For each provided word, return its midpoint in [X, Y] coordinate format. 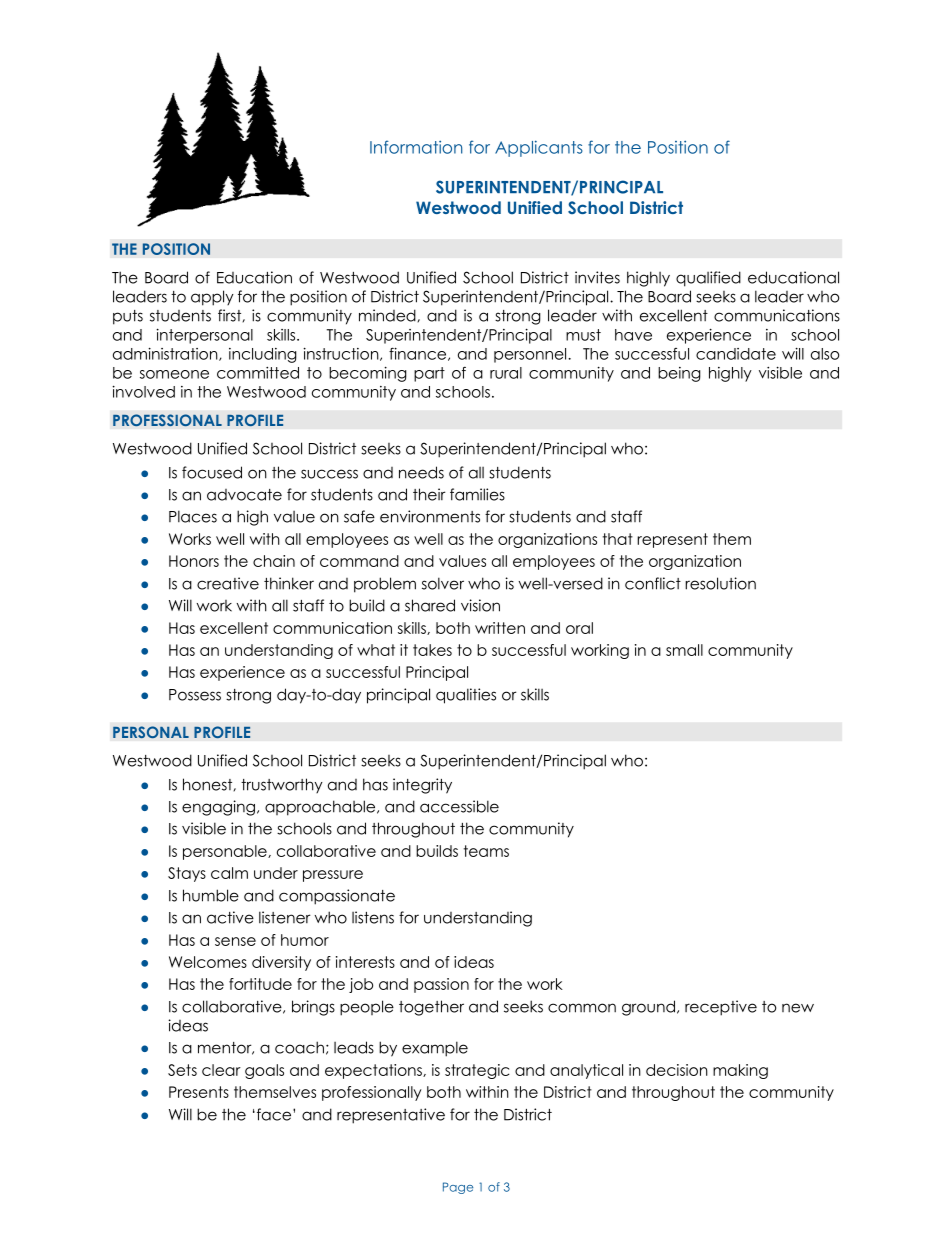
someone [174, 374]
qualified [708, 279]
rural [506, 373]
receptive [721, 1008]
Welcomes [208, 962]
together [431, 1008]
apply [212, 298]
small [684, 650]
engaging [220, 808]
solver [443, 583]
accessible [459, 806]
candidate [736, 354]
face [274, 1114]
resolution [720, 583]
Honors [194, 561]
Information [416, 147]
